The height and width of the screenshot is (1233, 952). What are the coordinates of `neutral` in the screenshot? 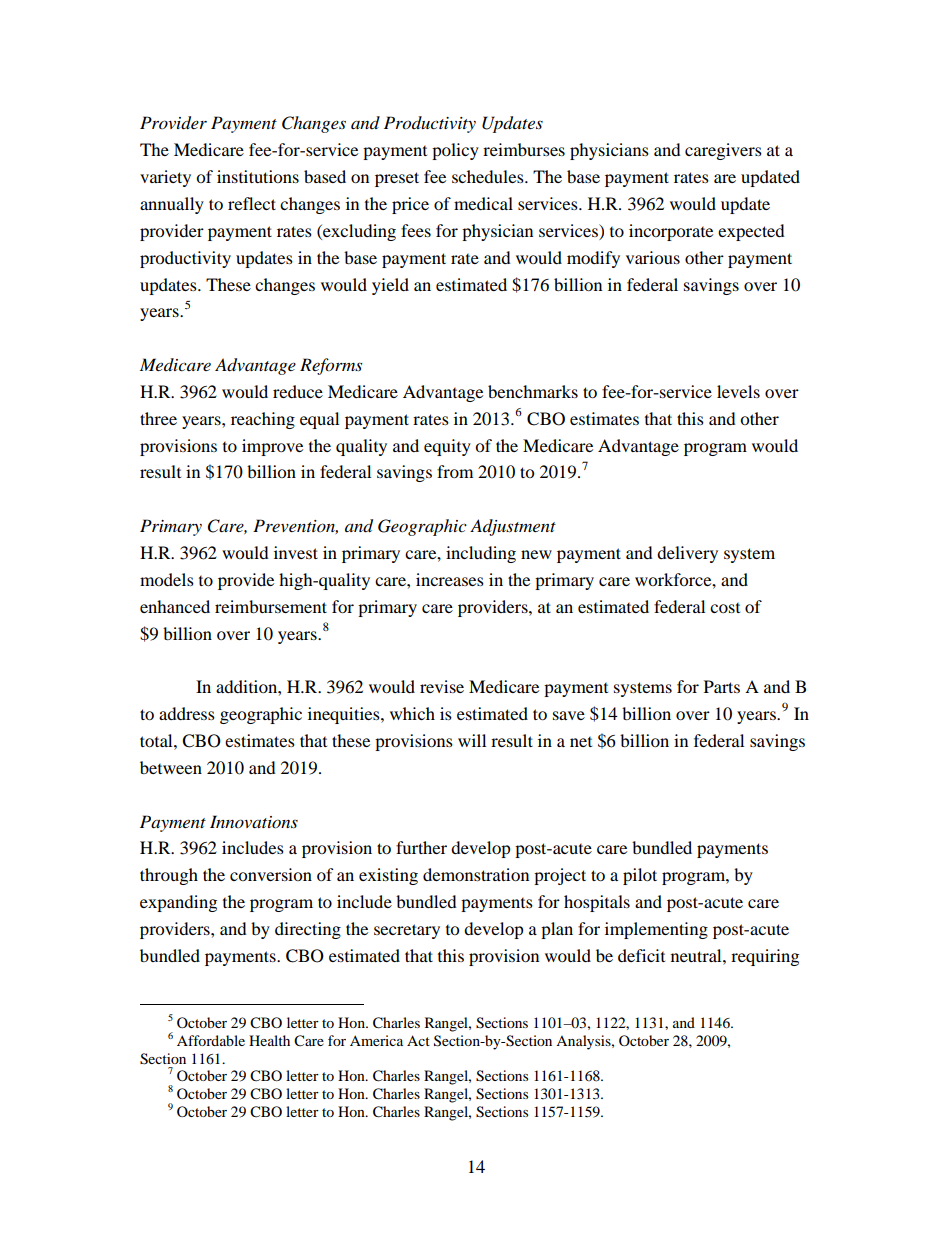 It's located at (697, 955).
